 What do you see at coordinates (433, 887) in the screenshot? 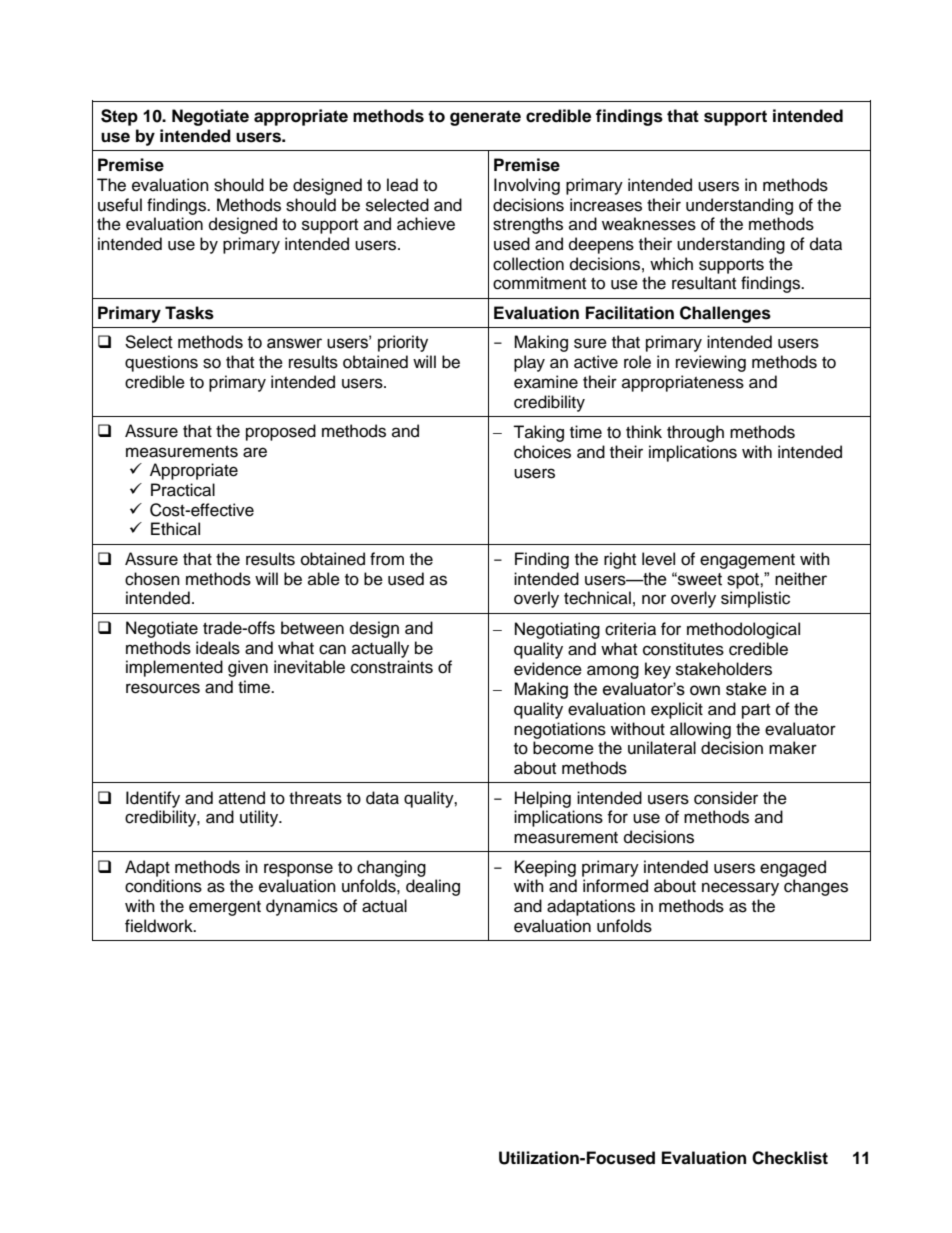
I see `dealing` at bounding box center [433, 887].
